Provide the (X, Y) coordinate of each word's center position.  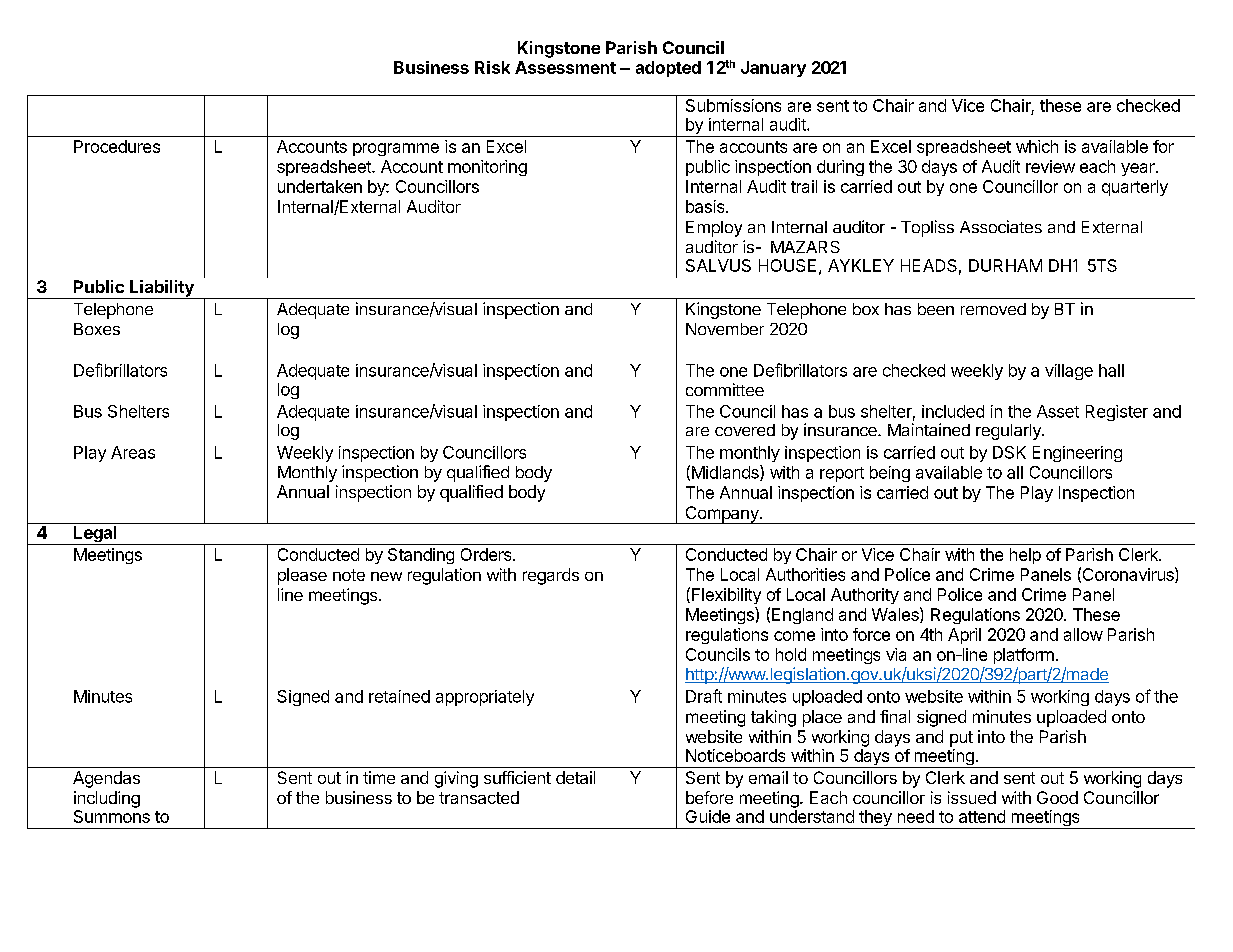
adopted (668, 69)
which (1037, 146)
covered (745, 430)
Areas (133, 452)
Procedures (117, 146)
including (107, 799)
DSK (1009, 452)
